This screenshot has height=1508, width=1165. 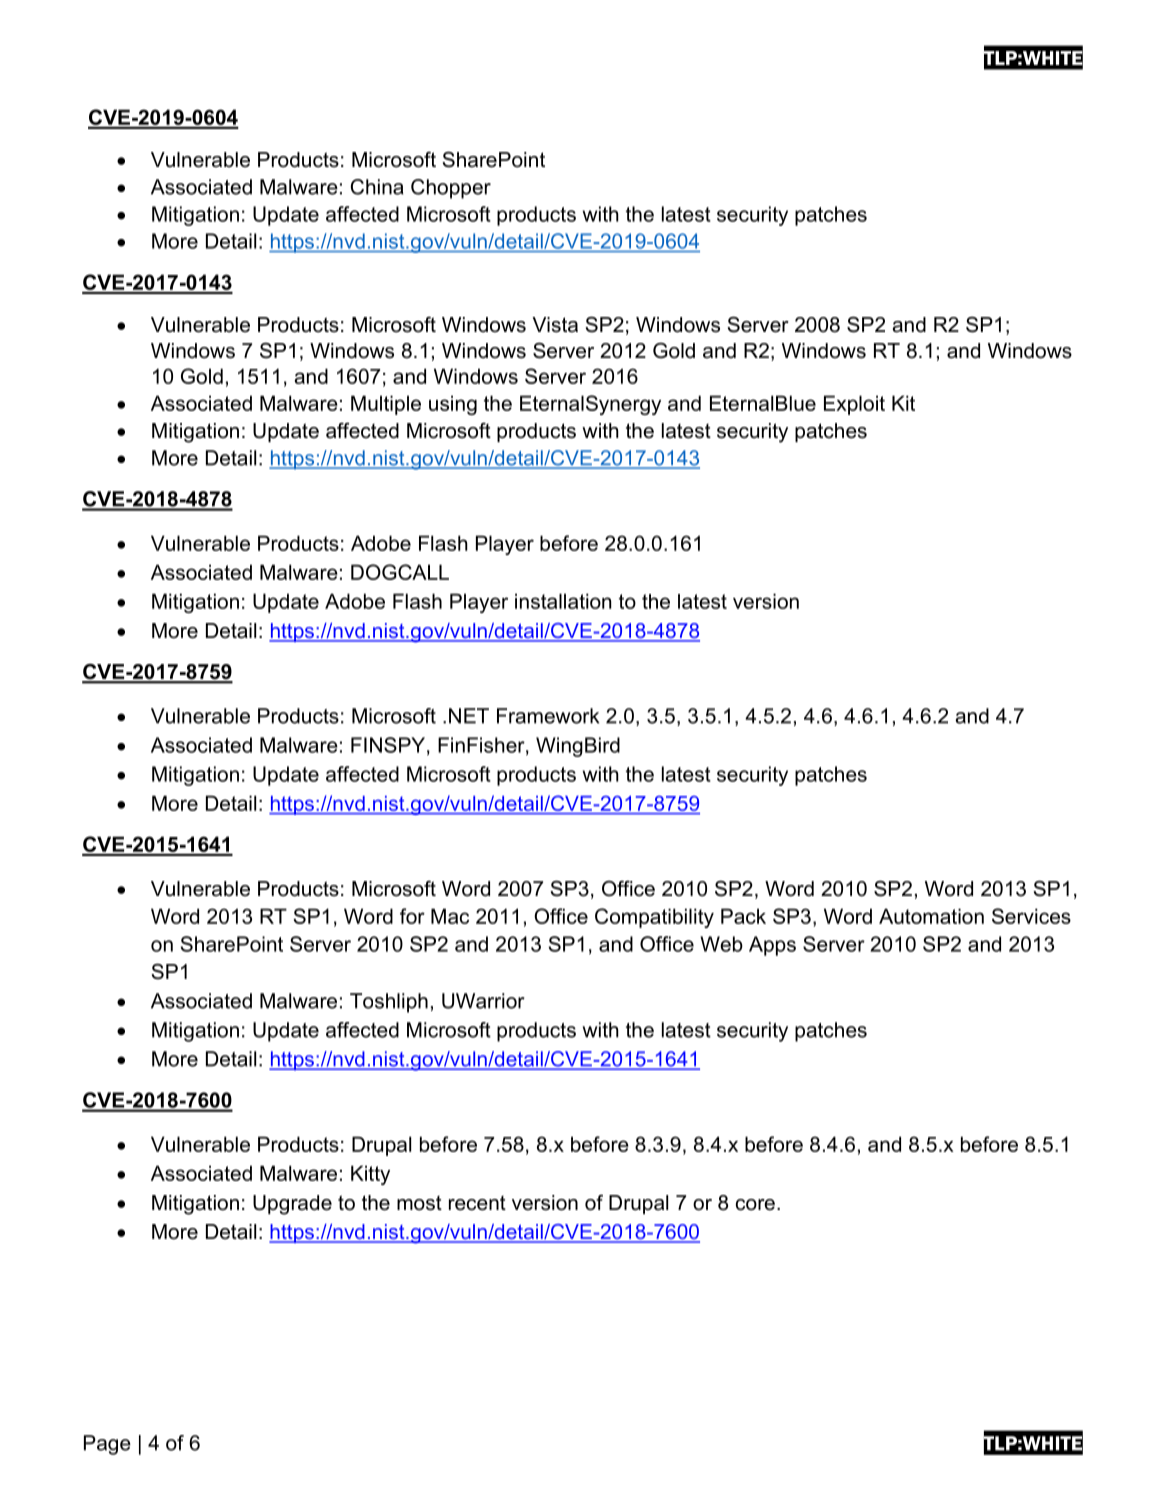 I want to click on installation, so click(x=563, y=601).
